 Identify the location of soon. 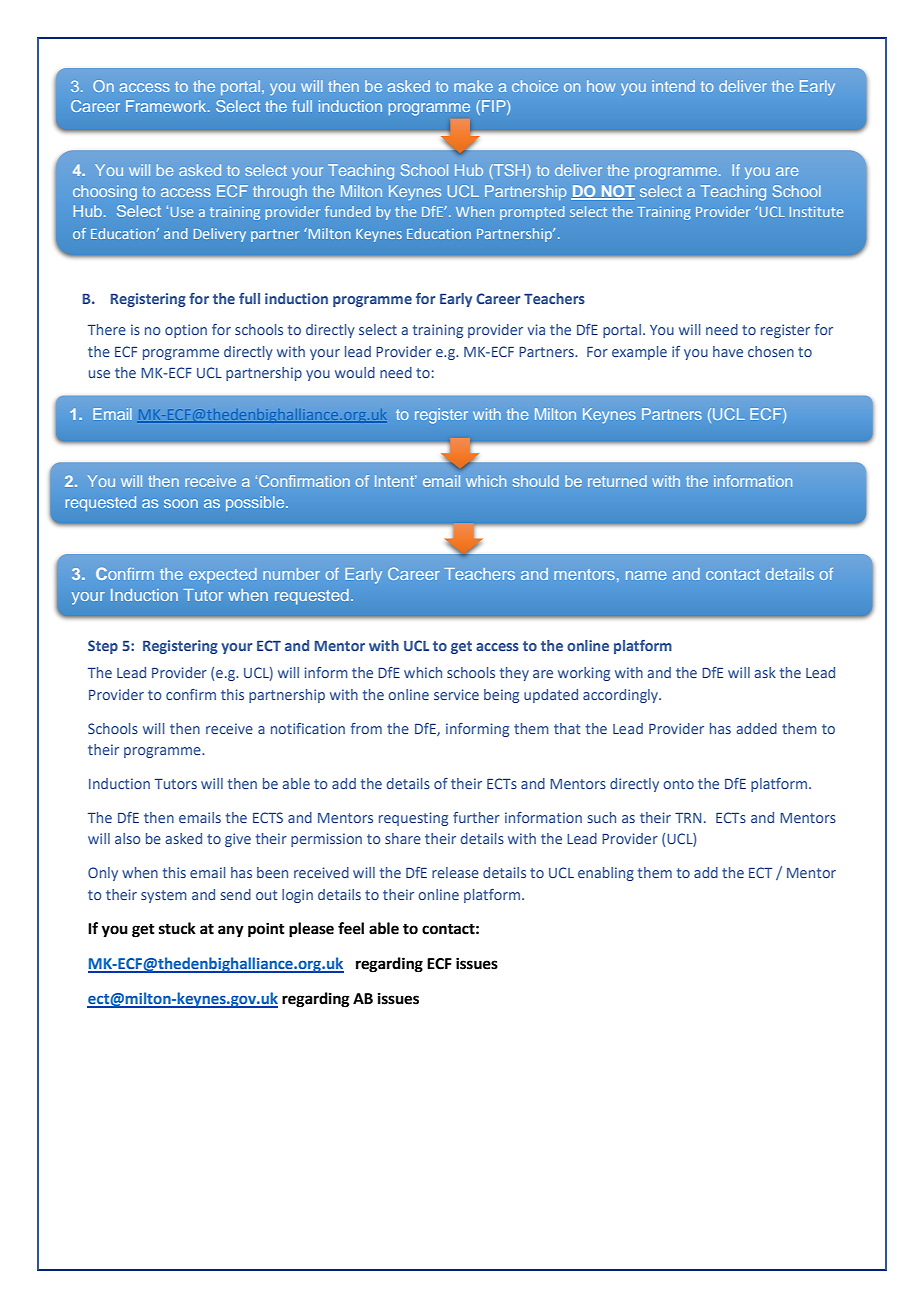
(181, 503).
